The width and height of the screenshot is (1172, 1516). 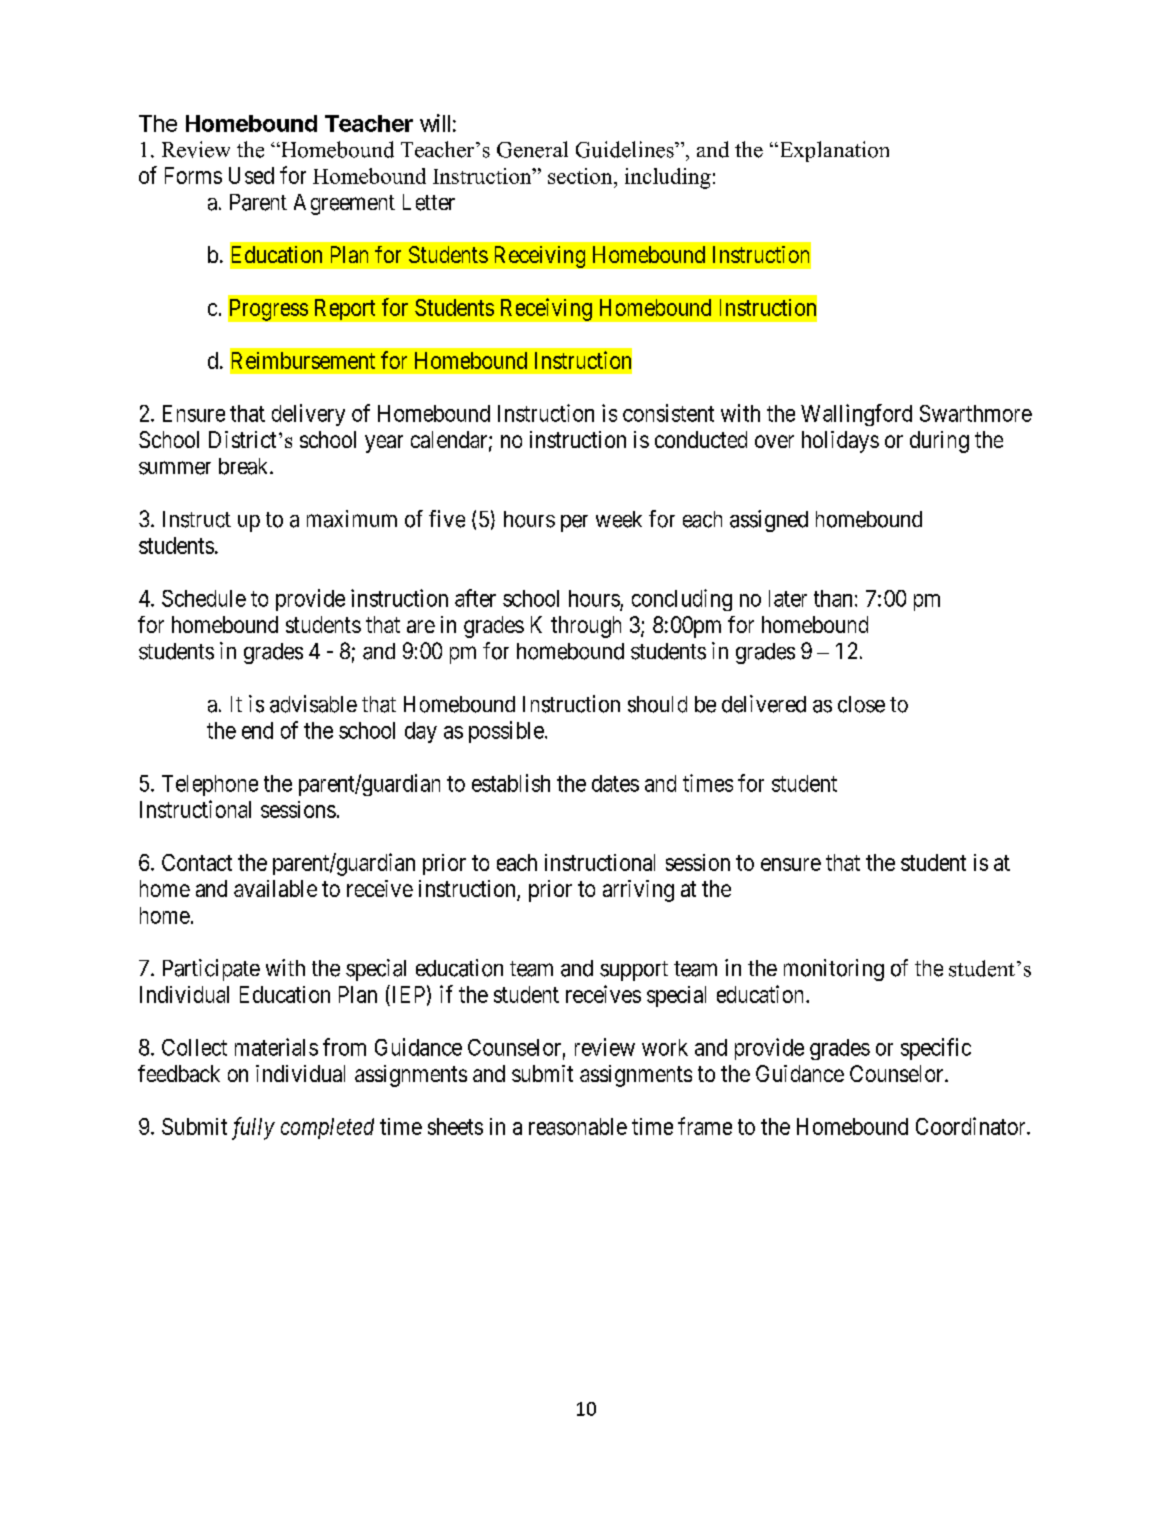 I want to click on delivery, so click(x=308, y=415).
